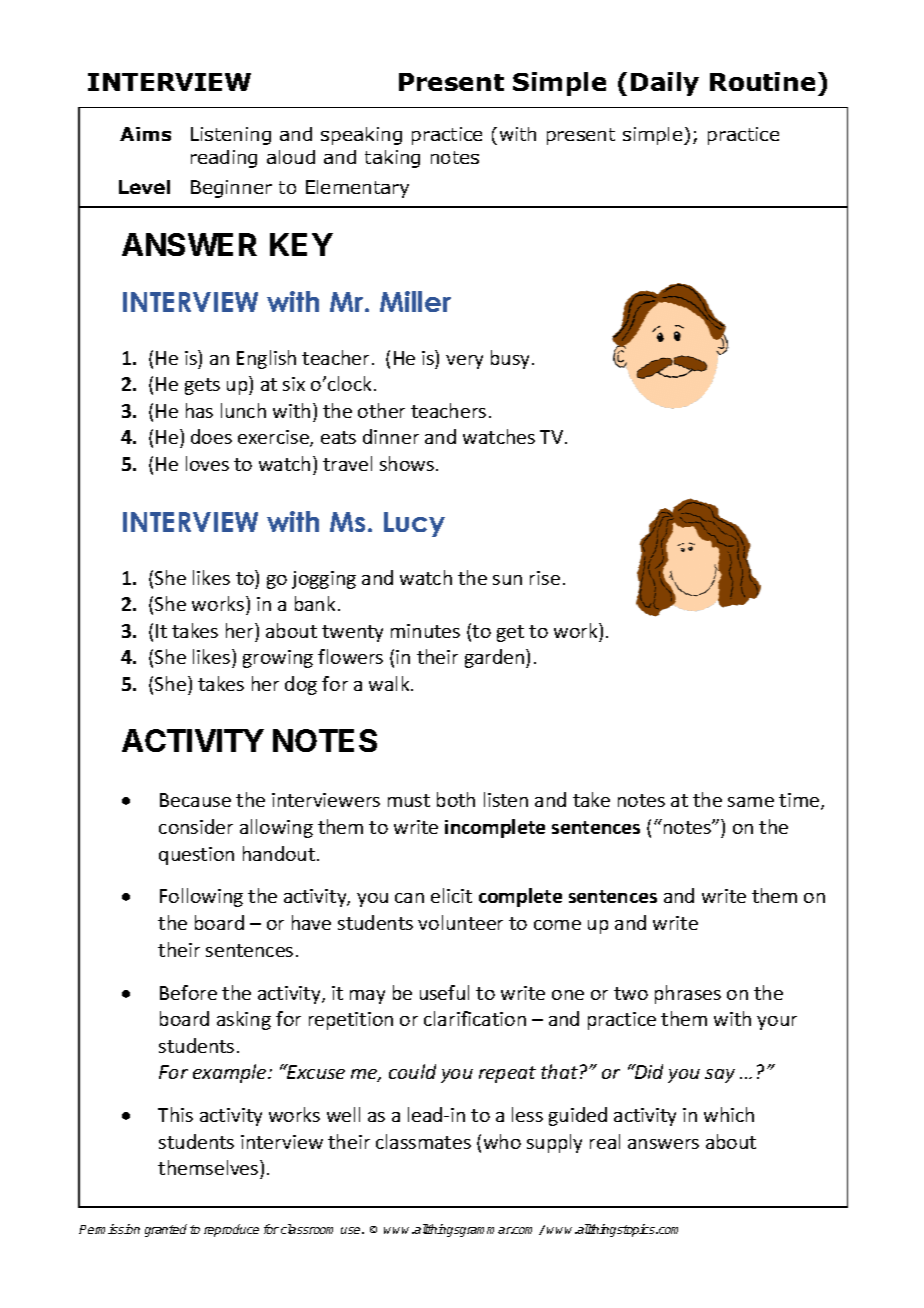  What do you see at coordinates (460, 922) in the screenshot?
I see `volunteer` at bounding box center [460, 922].
